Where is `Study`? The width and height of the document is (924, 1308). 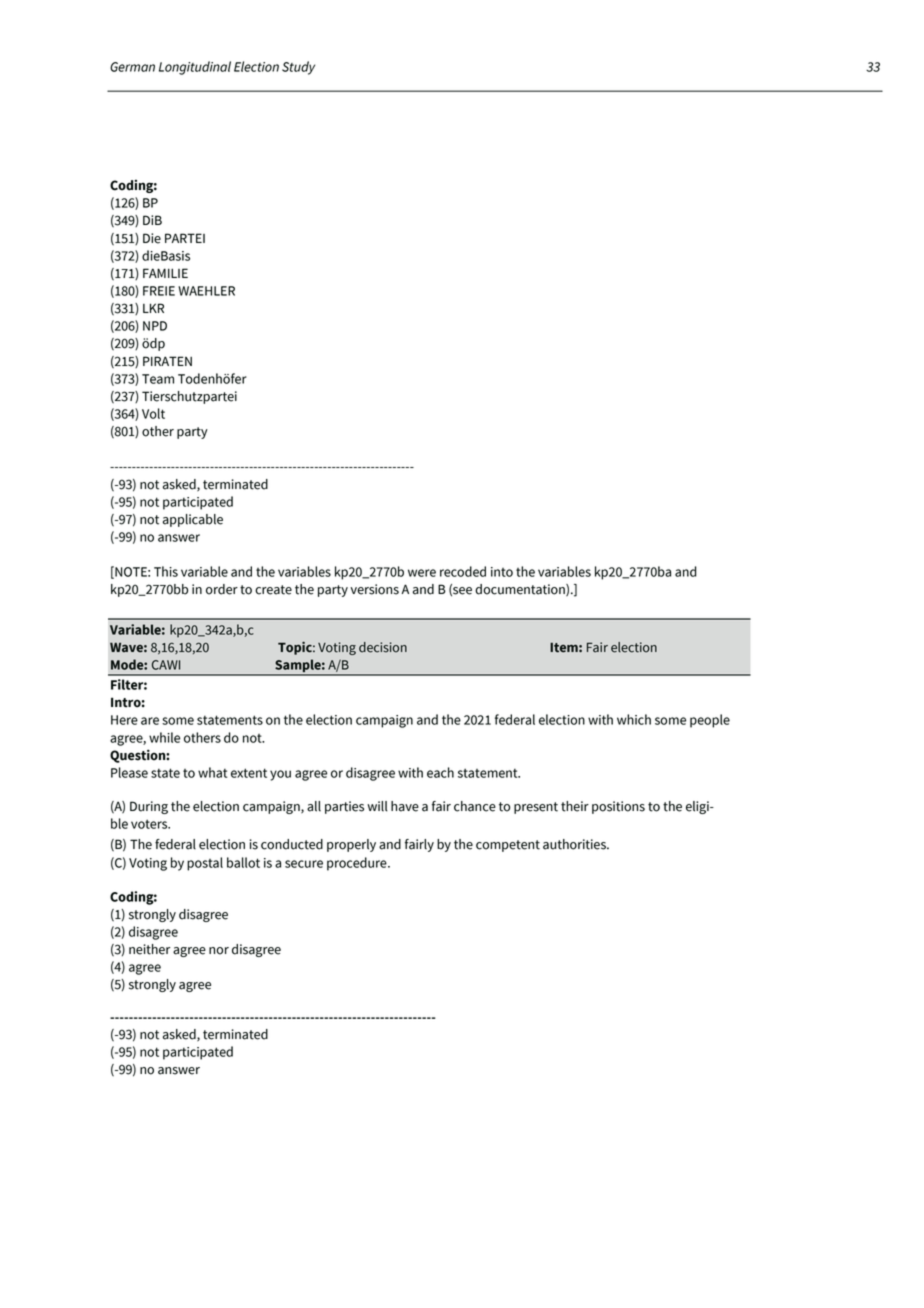 Study is located at coordinates (298, 68).
